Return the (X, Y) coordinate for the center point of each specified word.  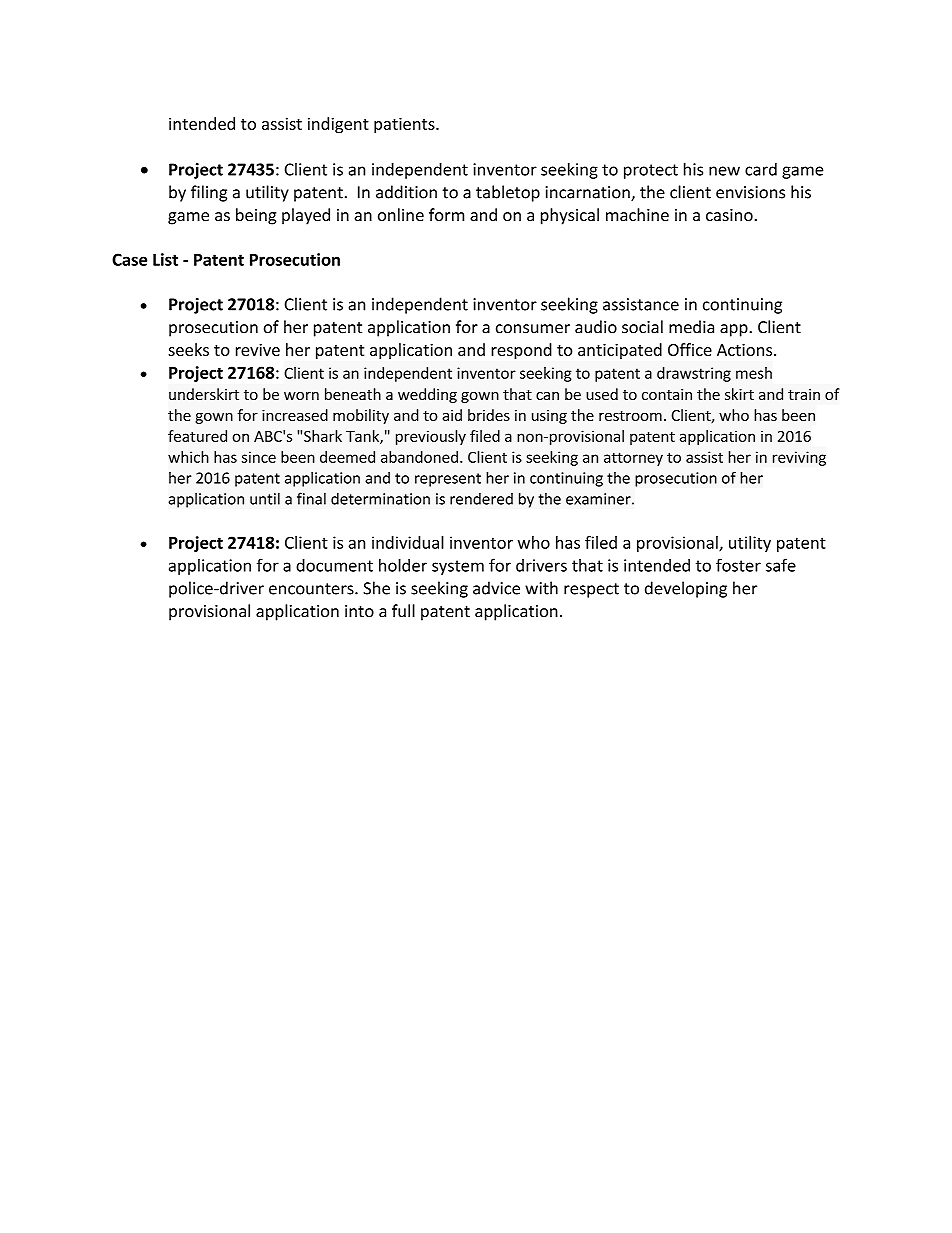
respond (521, 351)
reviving (799, 458)
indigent (338, 125)
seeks (188, 349)
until (265, 498)
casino (729, 215)
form (446, 214)
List (165, 259)
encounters (312, 589)
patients (405, 125)
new (724, 171)
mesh (754, 373)
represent (448, 480)
